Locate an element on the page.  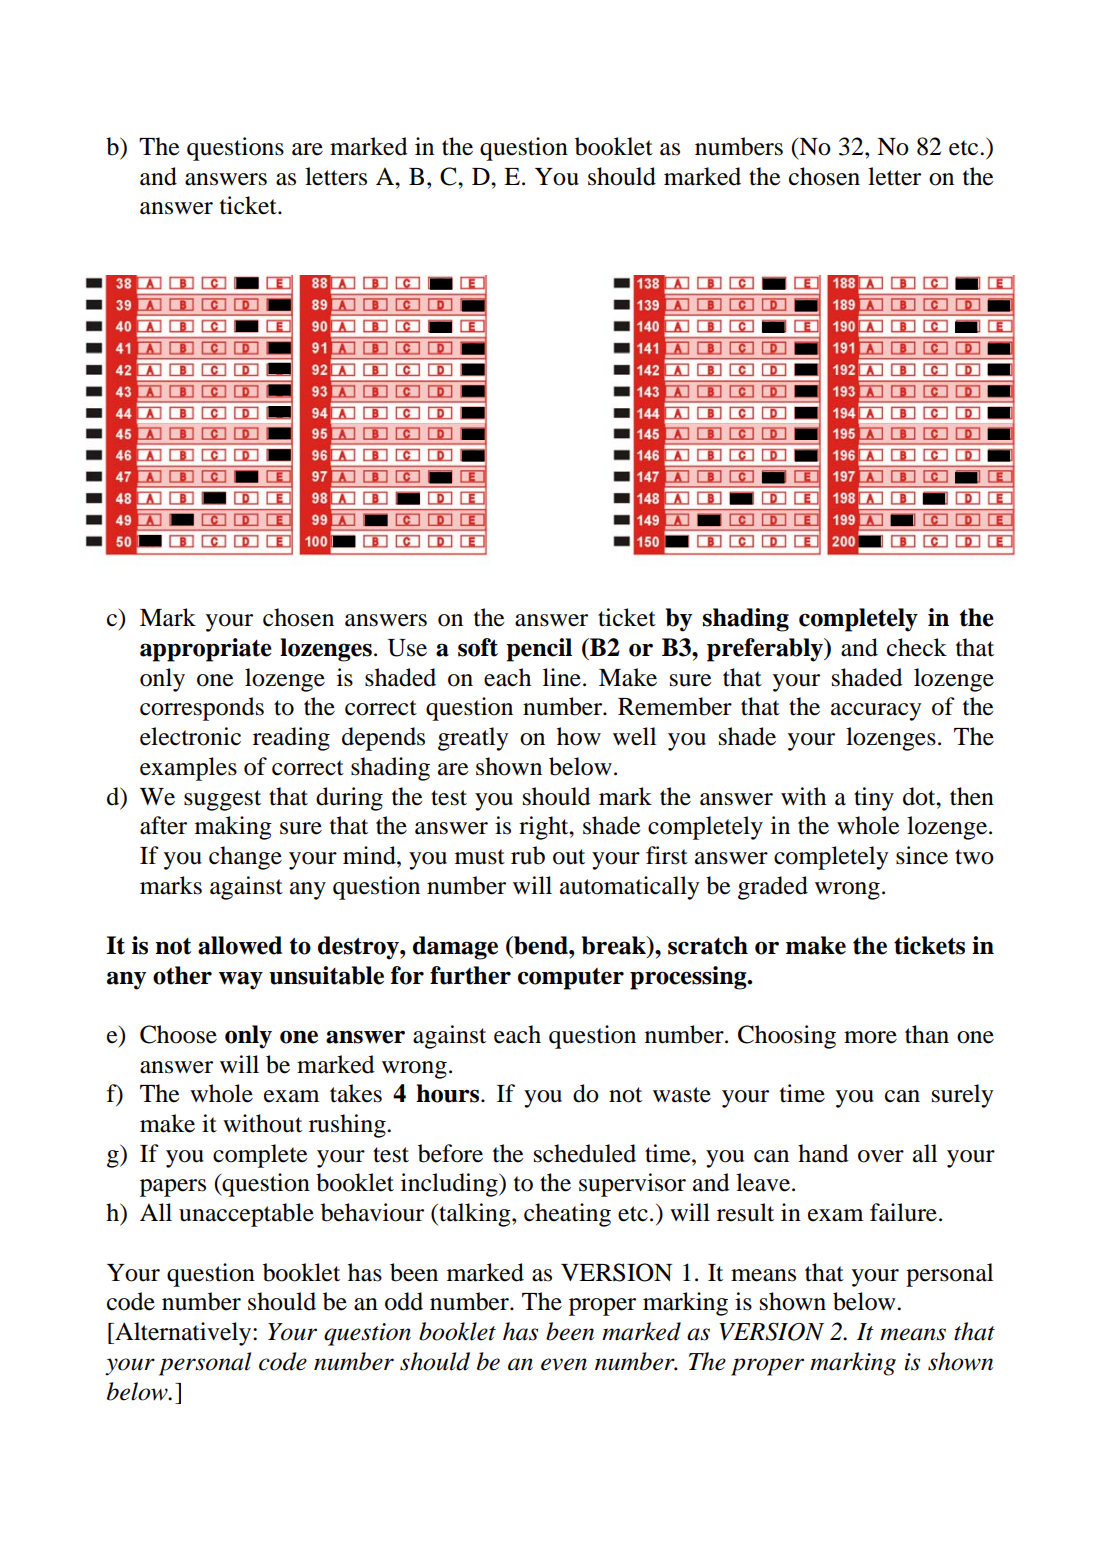
making is located at coordinates (233, 828).
